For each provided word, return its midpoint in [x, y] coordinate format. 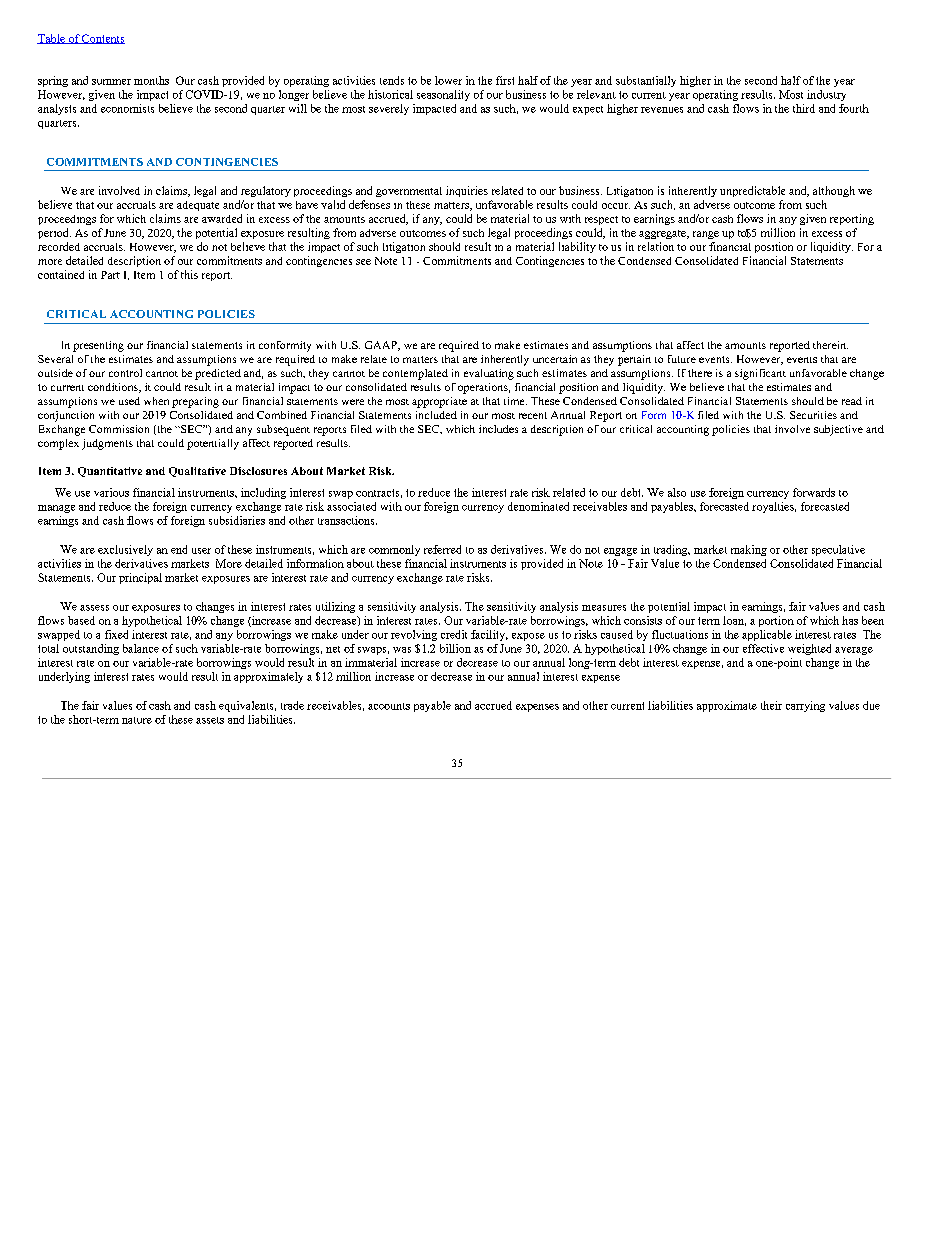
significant [760, 374]
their [771, 705]
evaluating [489, 374]
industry [826, 95]
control [125, 373]
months [151, 80]
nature [137, 720]
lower [448, 80]
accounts [389, 706]
